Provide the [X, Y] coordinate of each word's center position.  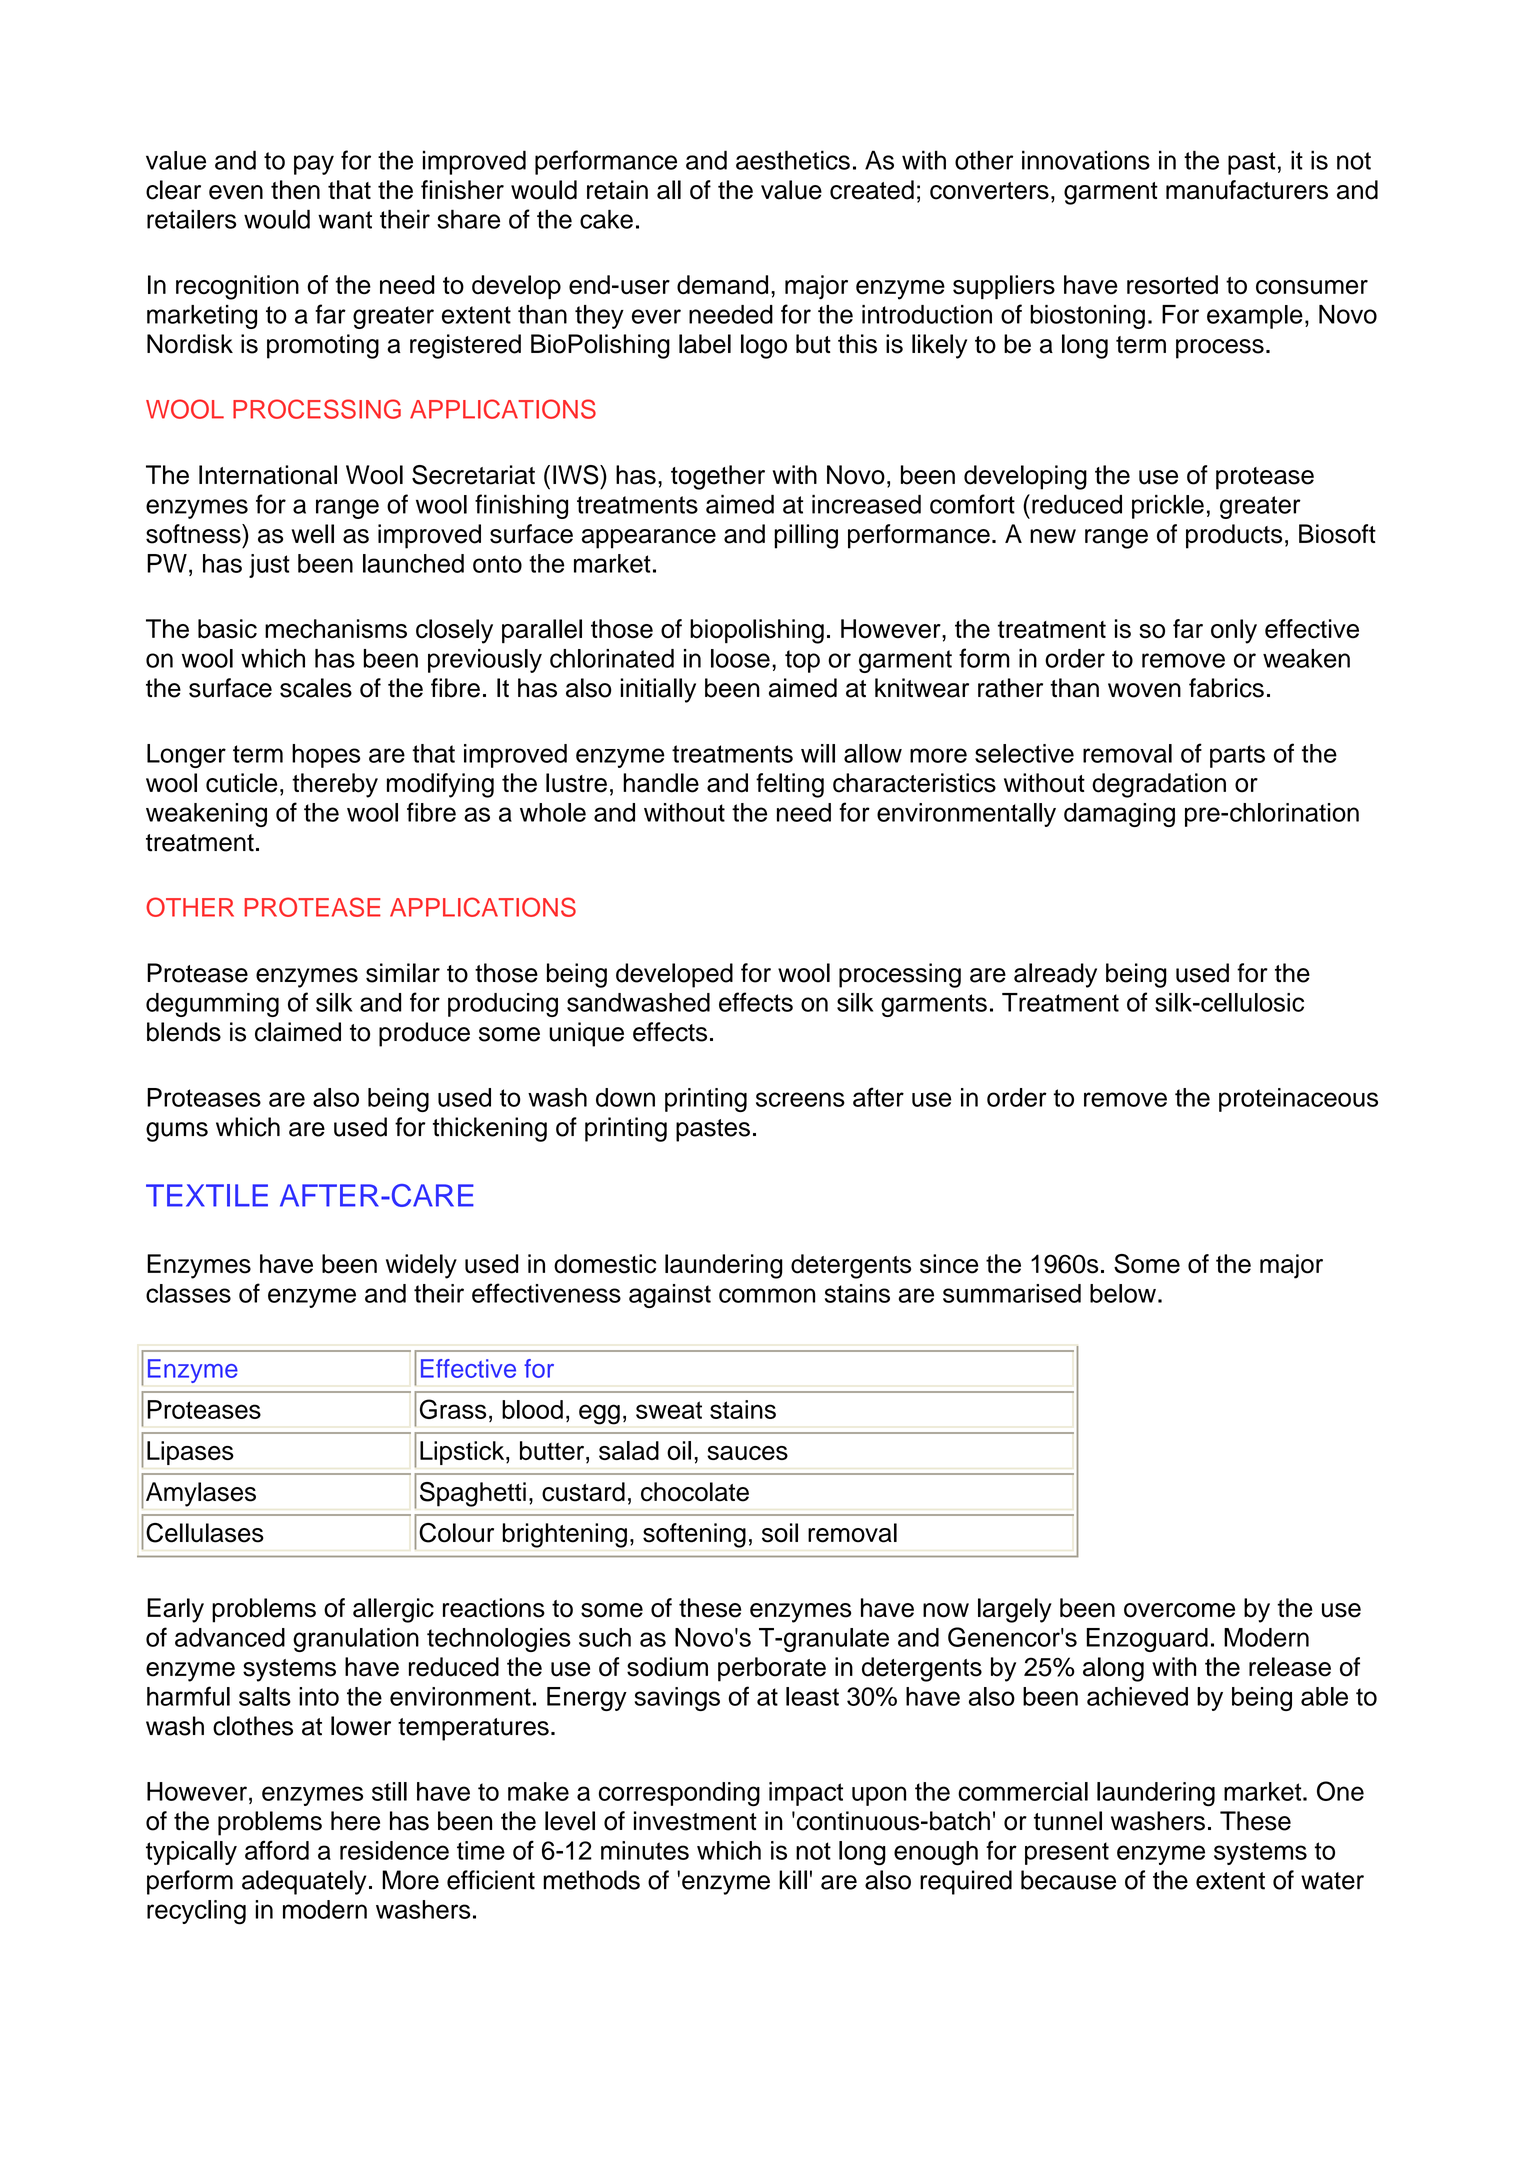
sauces [747, 1453]
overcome [1179, 1610]
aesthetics [793, 160]
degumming [212, 1005]
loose [740, 658]
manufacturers [1247, 190]
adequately [304, 1882]
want [345, 220]
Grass [453, 1409]
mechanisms [336, 629]
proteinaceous [1298, 1100]
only [1234, 631]
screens [800, 1099]
